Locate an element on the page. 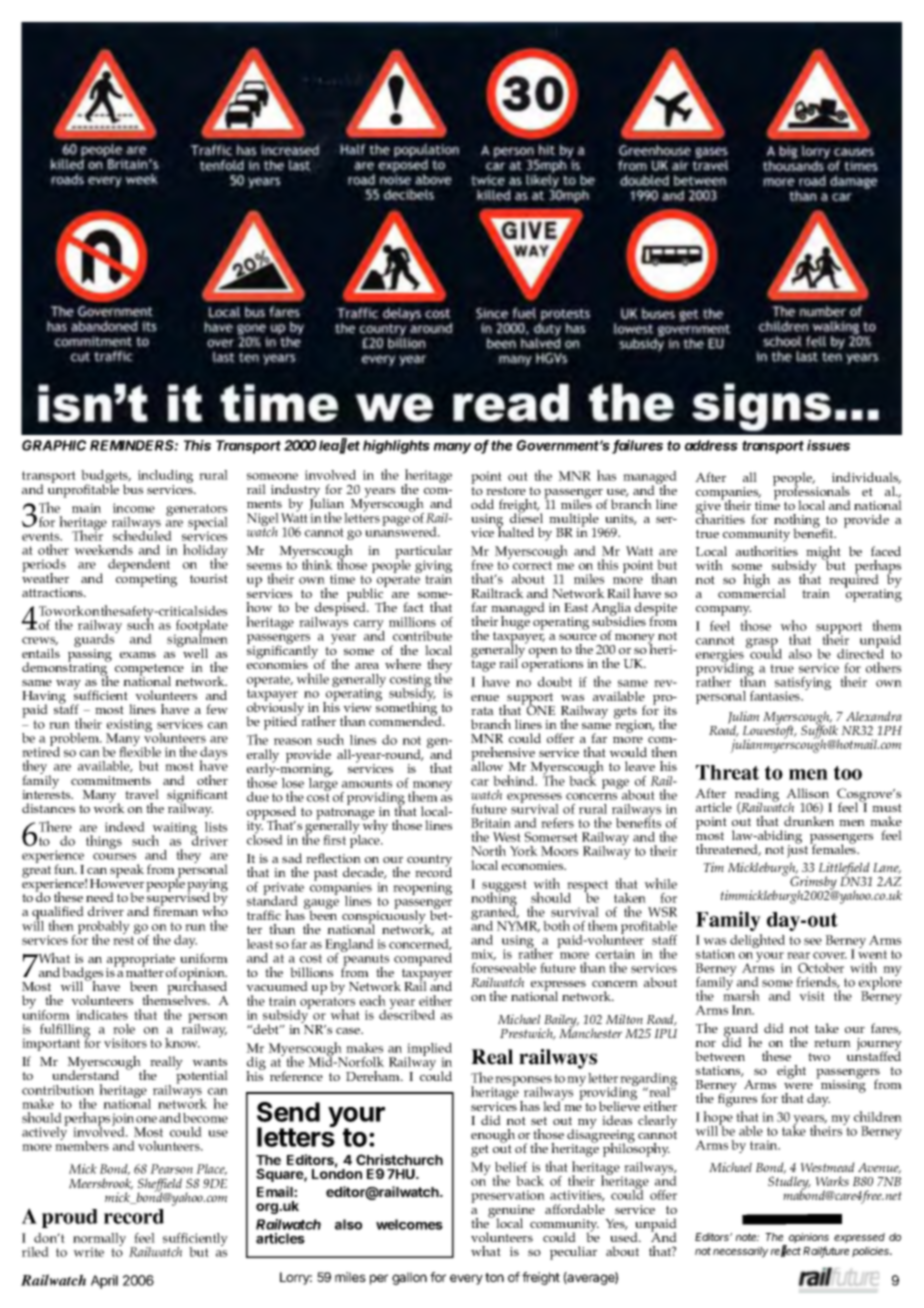  existing is located at coordinates (129, 727).
